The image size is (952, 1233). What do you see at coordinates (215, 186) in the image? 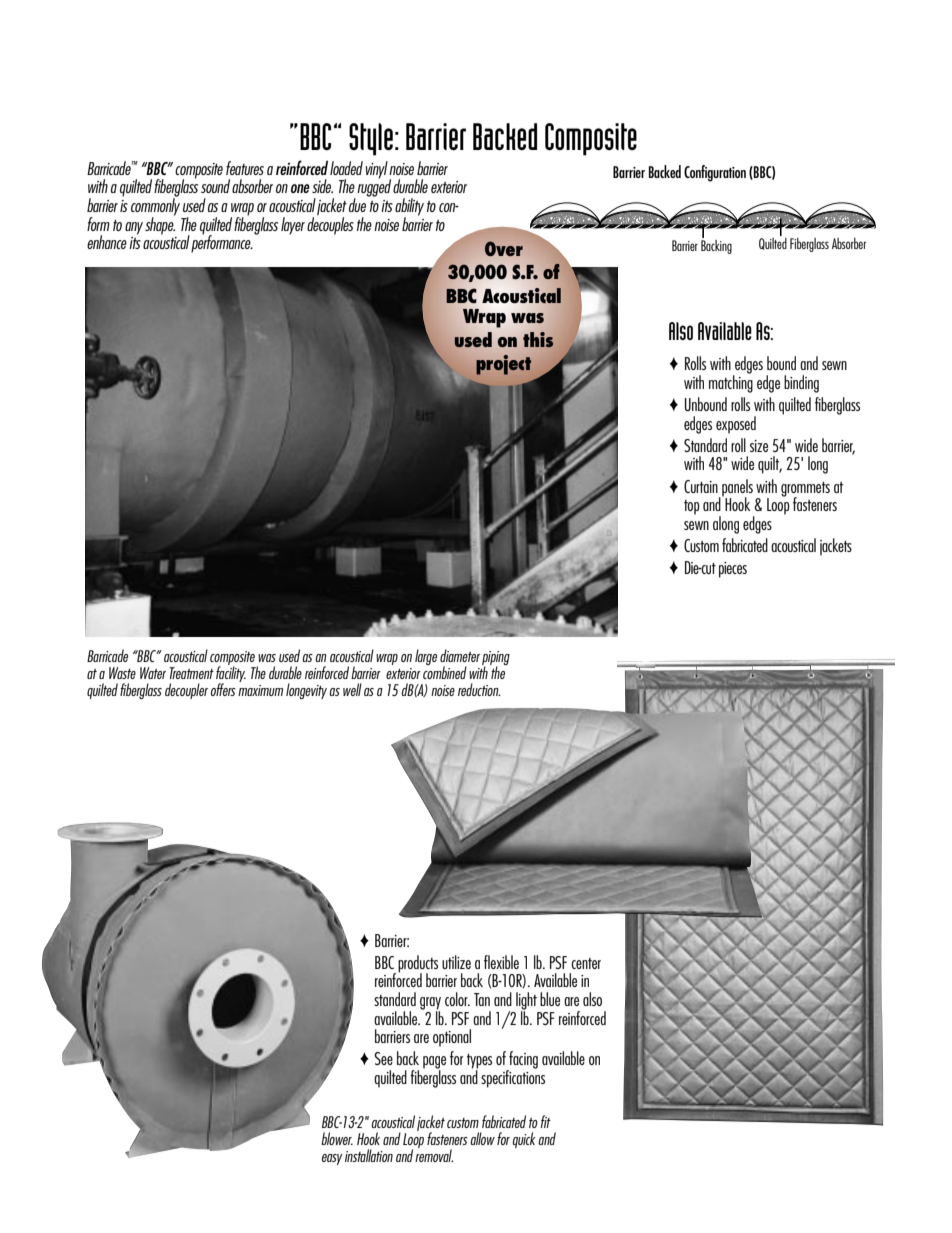
I see `sound` at bounding box center [215, 186].
